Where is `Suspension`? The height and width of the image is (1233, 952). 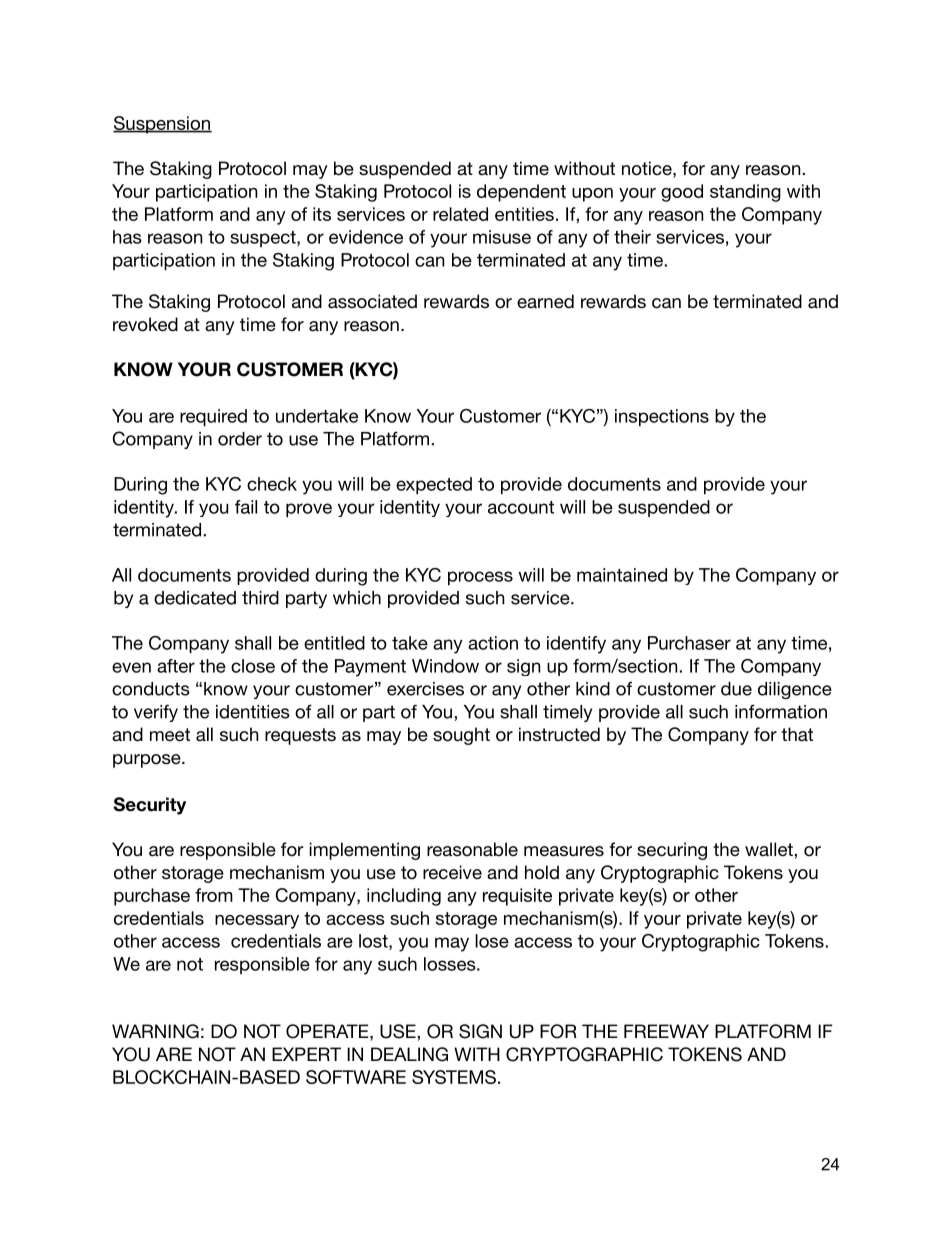
Suspension is located at coordinates (162, 125).
